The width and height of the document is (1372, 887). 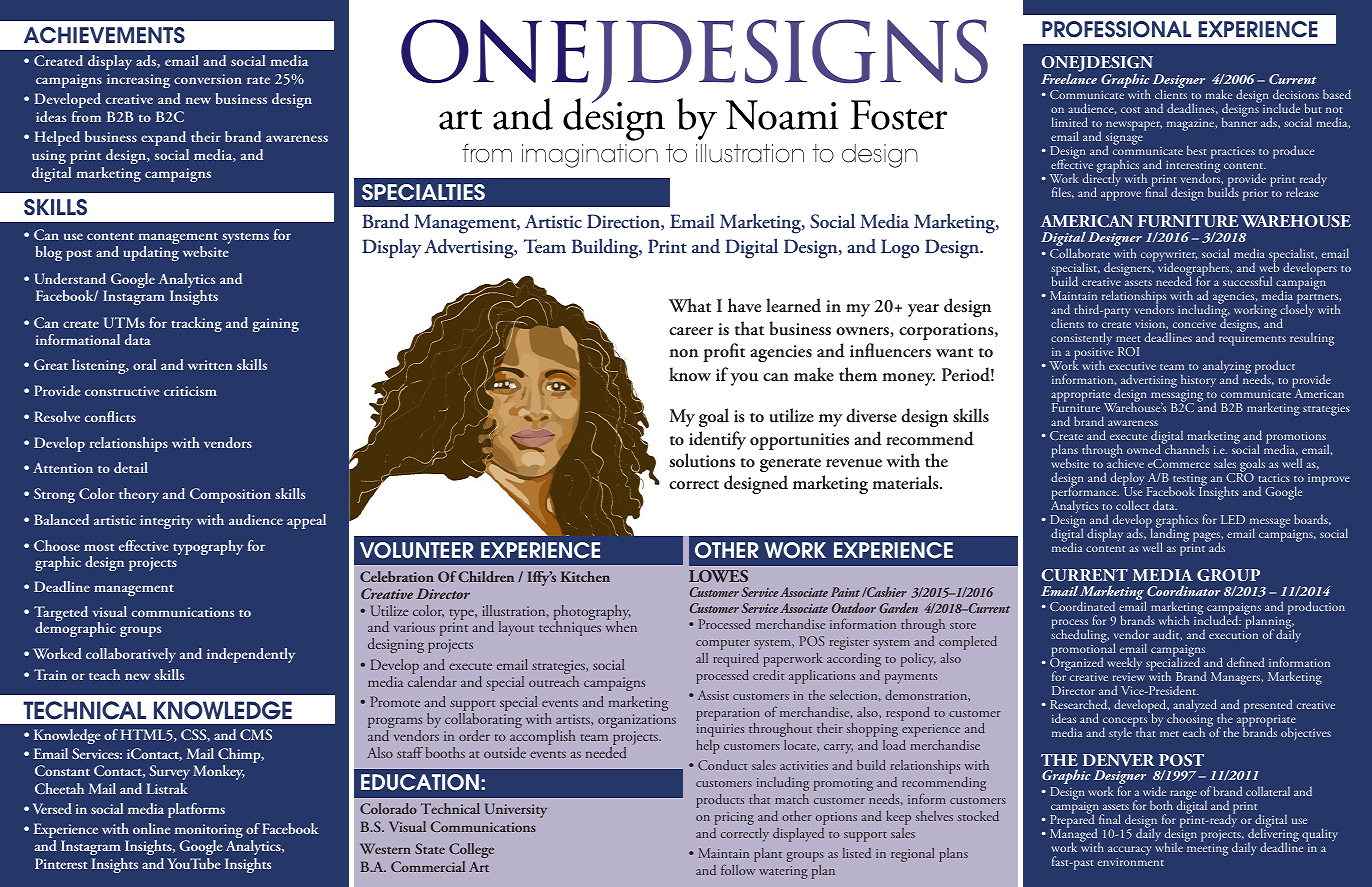 I want to click on copywriter, so click(x=1169, y=257).
